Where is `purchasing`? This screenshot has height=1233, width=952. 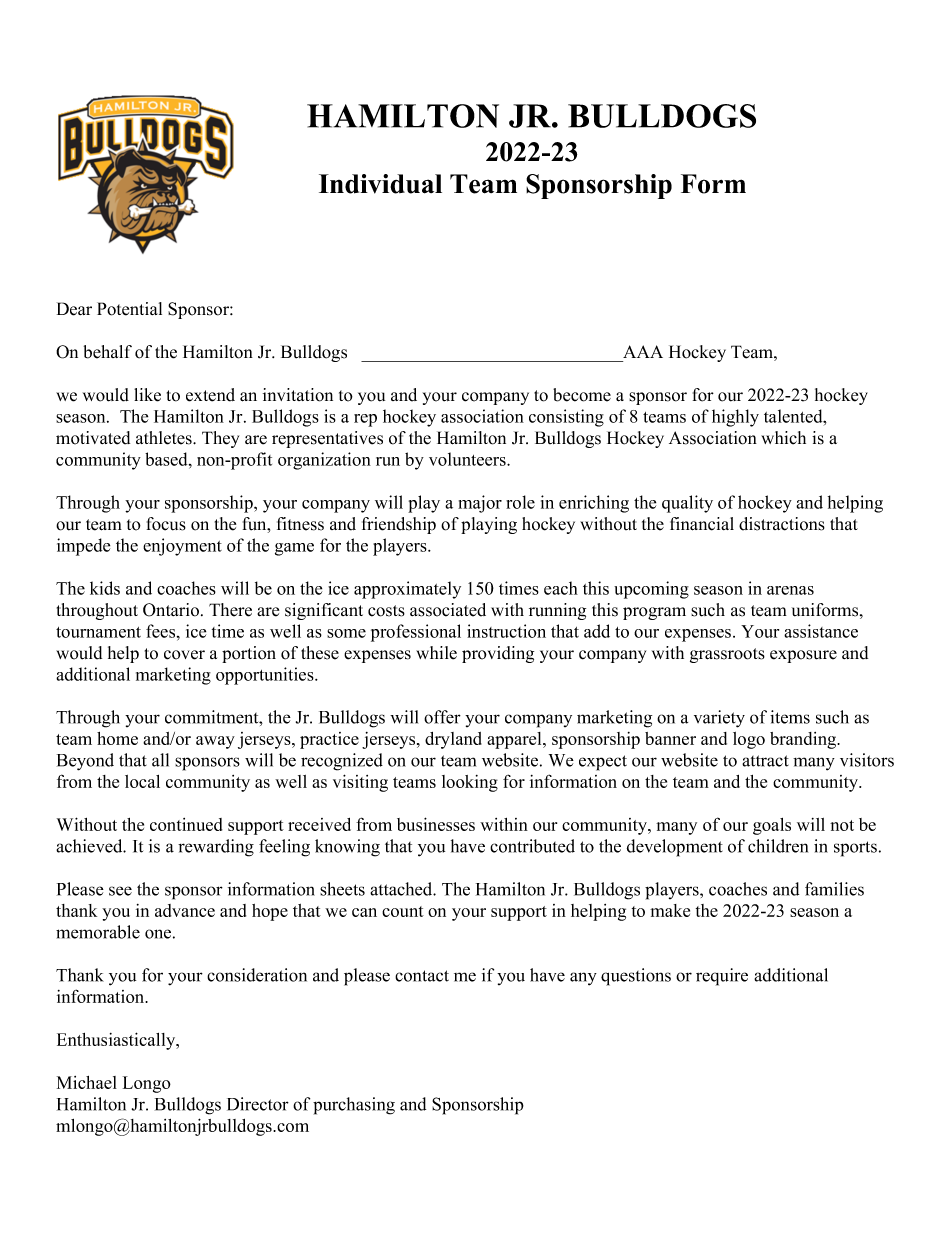 purchasing is located at coordinates (354, 1106).
